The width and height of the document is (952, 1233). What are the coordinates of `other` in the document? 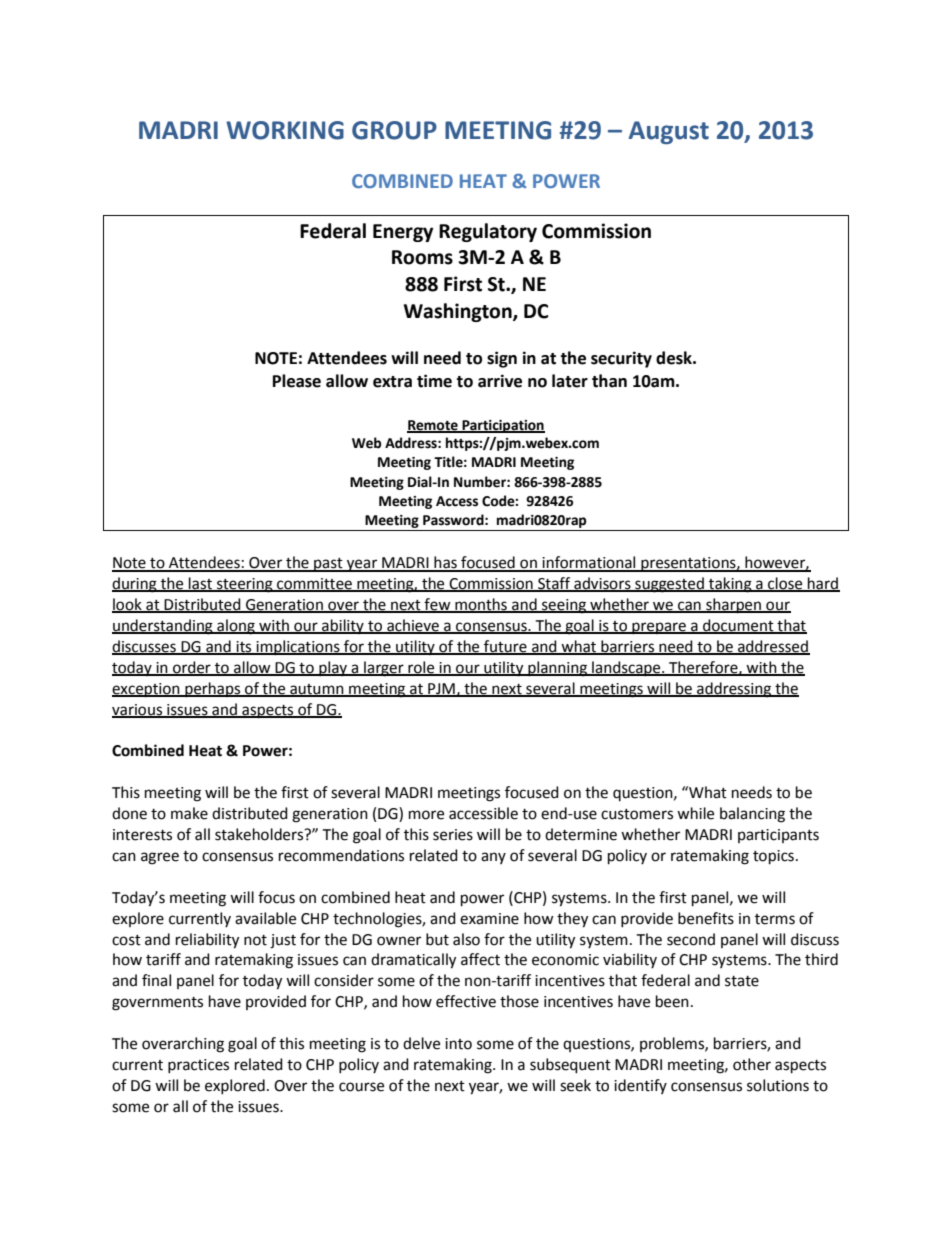 It's located at (752, 1064).
